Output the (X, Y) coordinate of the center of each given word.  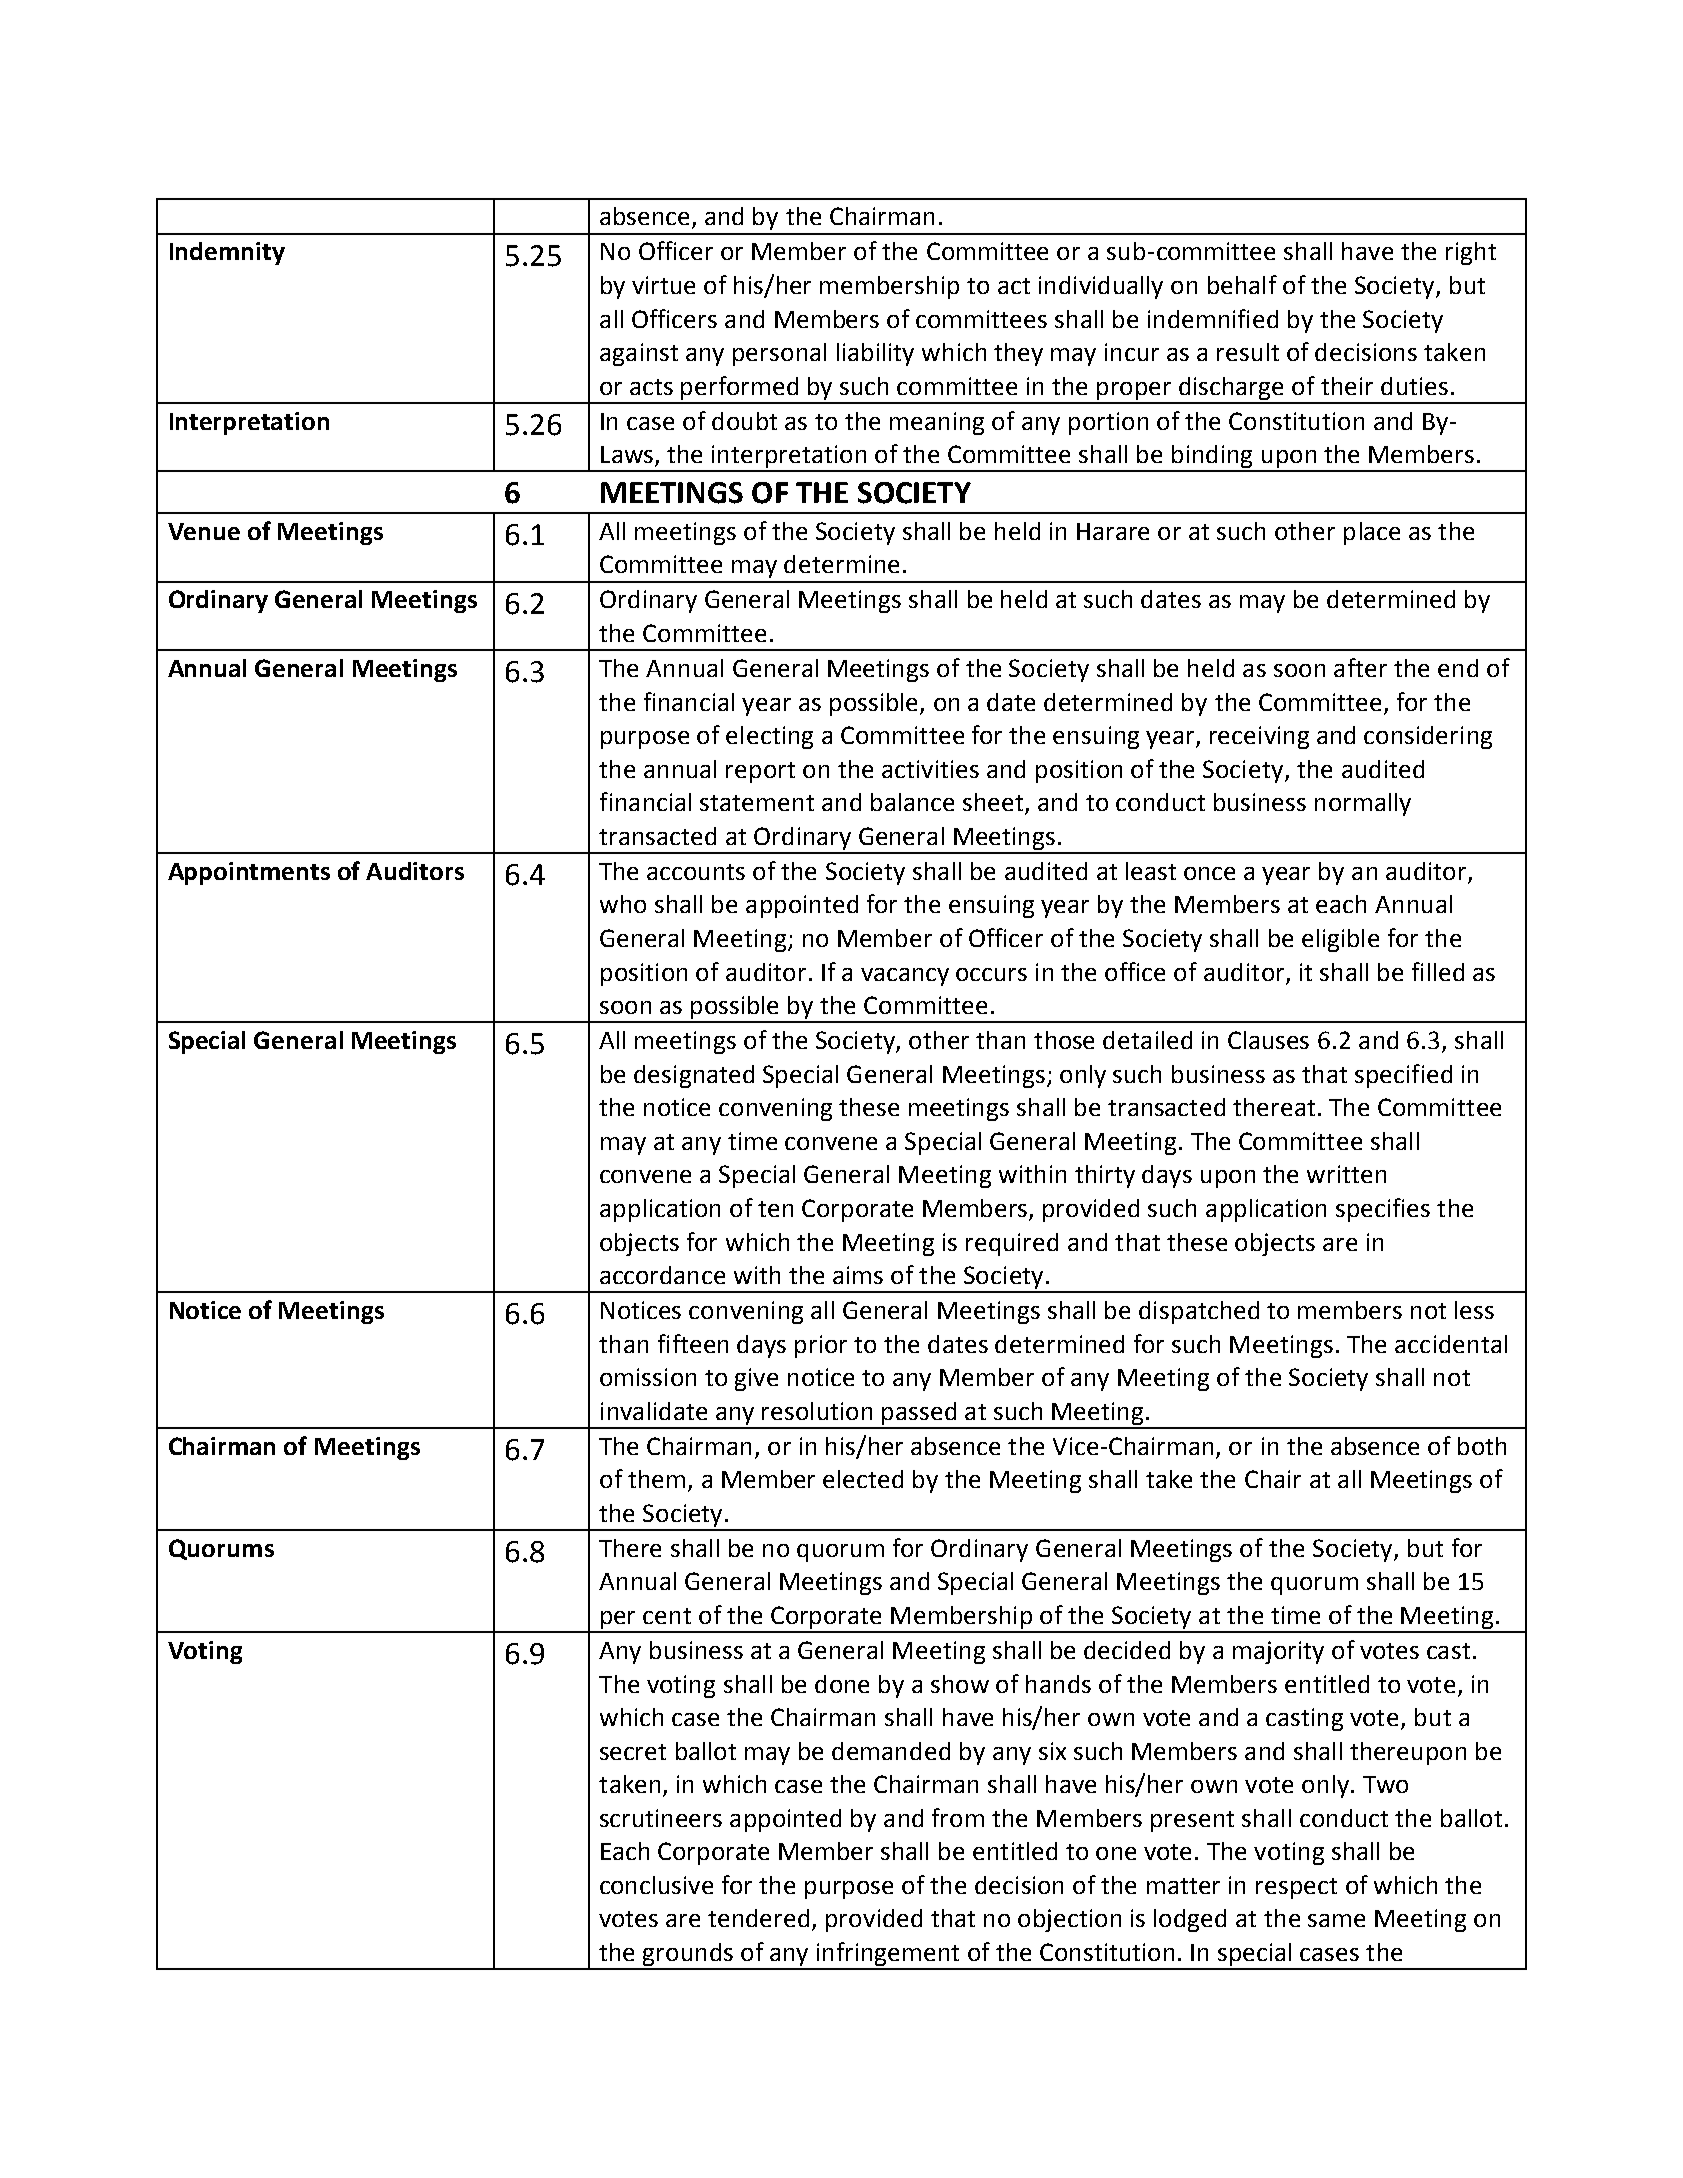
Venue (204, 531)
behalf (1242, 284)
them (656, 1479)
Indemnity (227, 253)
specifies (1383, 1210)
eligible (1340, 940)
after (1360, 667)
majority (1278, 1652)
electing (769, 737)
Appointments (249, 873)
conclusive (656, 1885)
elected (863, 1479)
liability (875, 354)
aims (858, 1275)
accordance (662, 1275)
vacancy (905, 977)
